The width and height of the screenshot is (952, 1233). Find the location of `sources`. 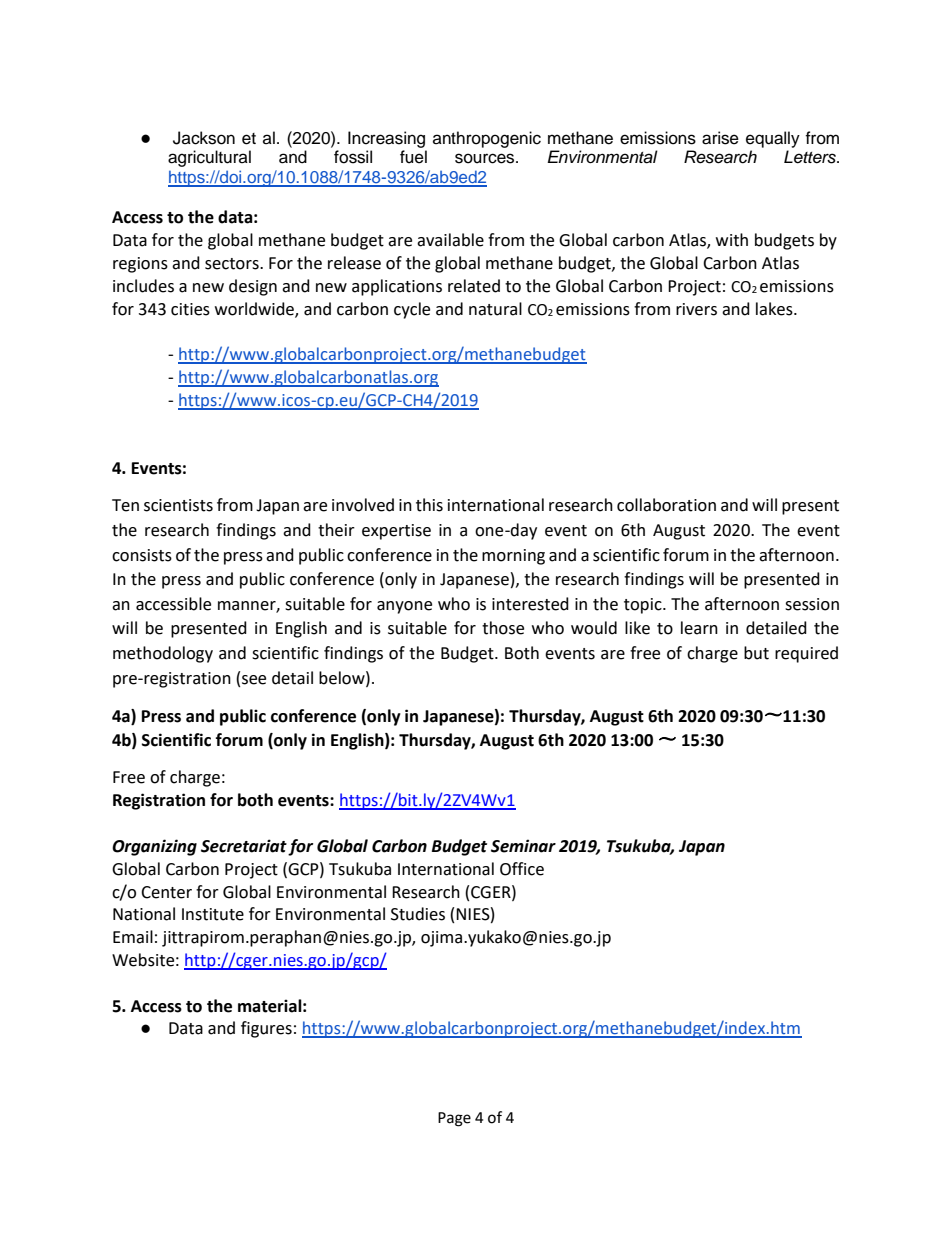

sources is located at coordinates (486, 158).
